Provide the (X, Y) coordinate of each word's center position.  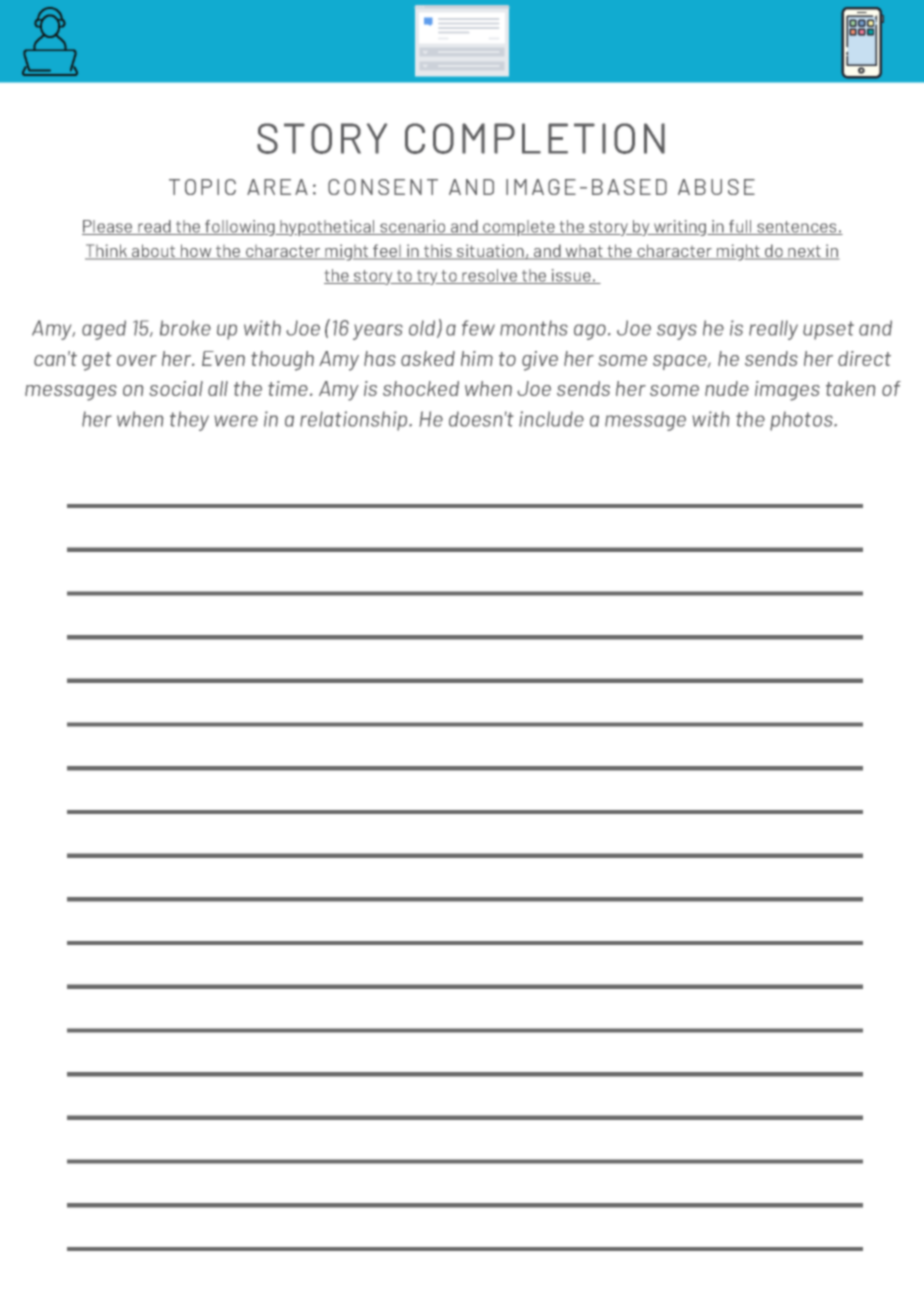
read (154, 227)
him (477, 358)
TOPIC (202, 187)
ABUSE (716, 187)
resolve (489, 276)
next (804, 252)
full (740, 227)
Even (223, 358)
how (196, 252)
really (773, 330)
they (189, 421)
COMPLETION (535, 138)
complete (519, 228)
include (551, 419)
